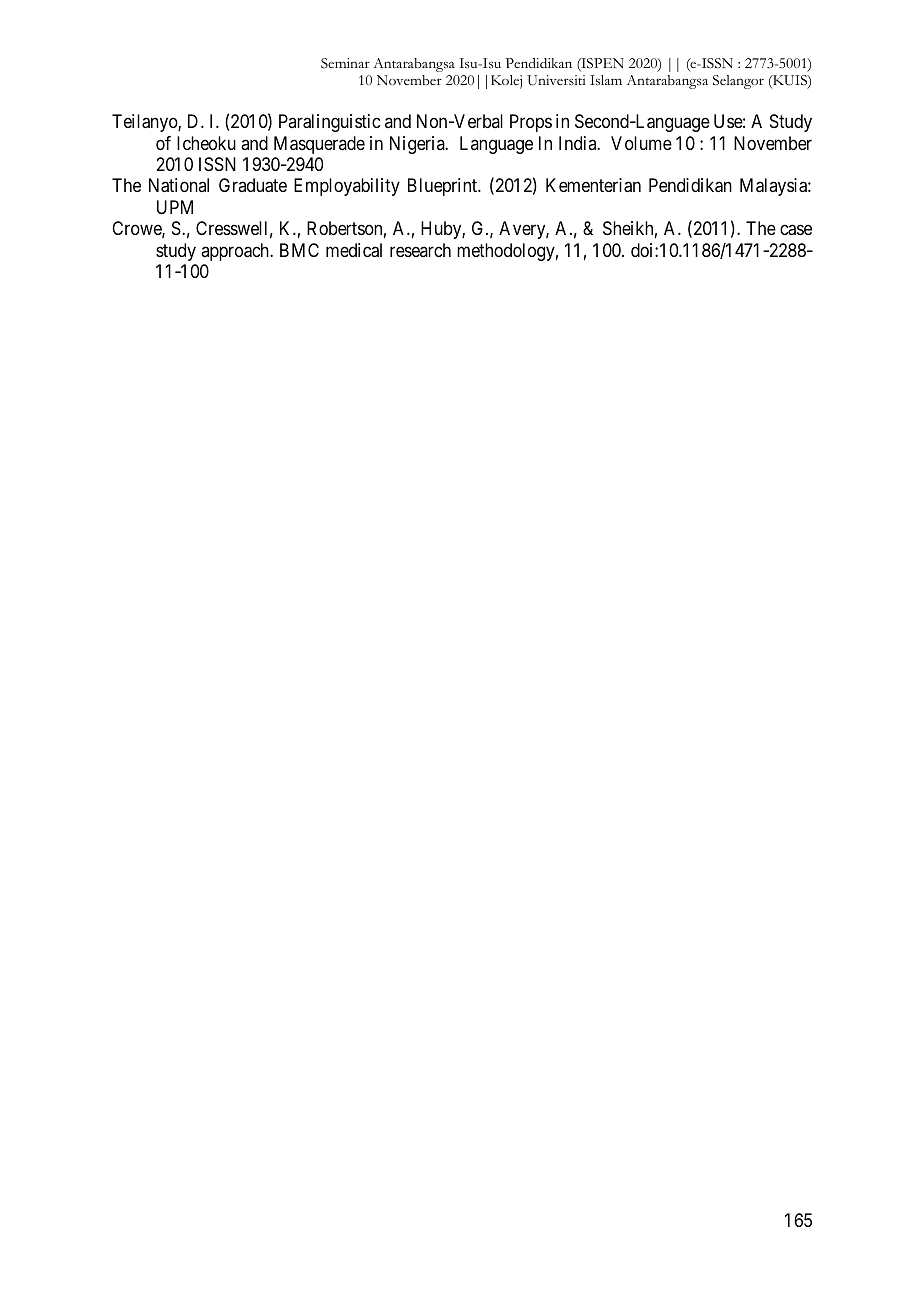 The height and width of the document is (1308, 924). Describe the element at coordinates (641, 143) in the document. I see `Volume` at that location.
